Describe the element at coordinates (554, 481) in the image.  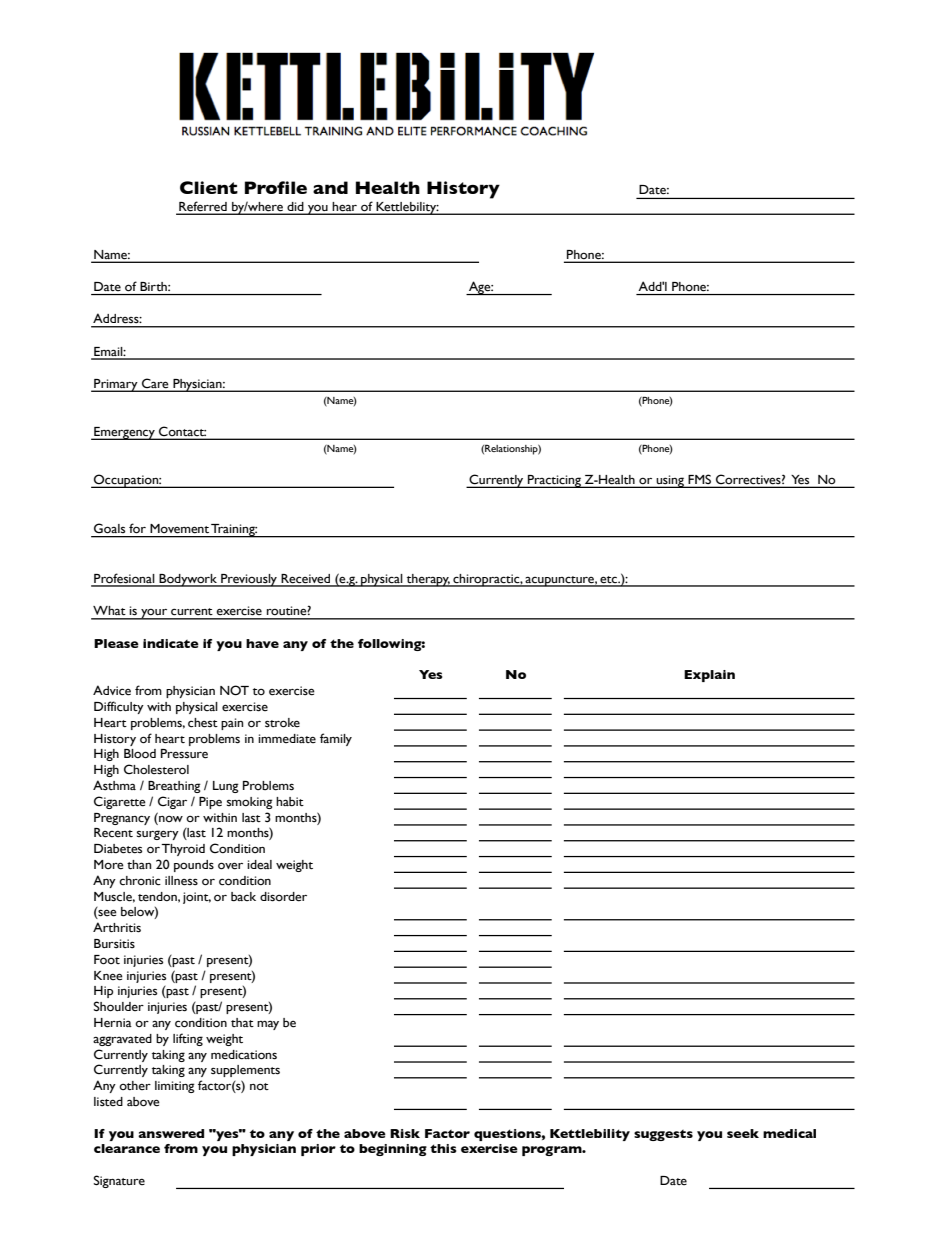
I see `Practicing` at that location.
